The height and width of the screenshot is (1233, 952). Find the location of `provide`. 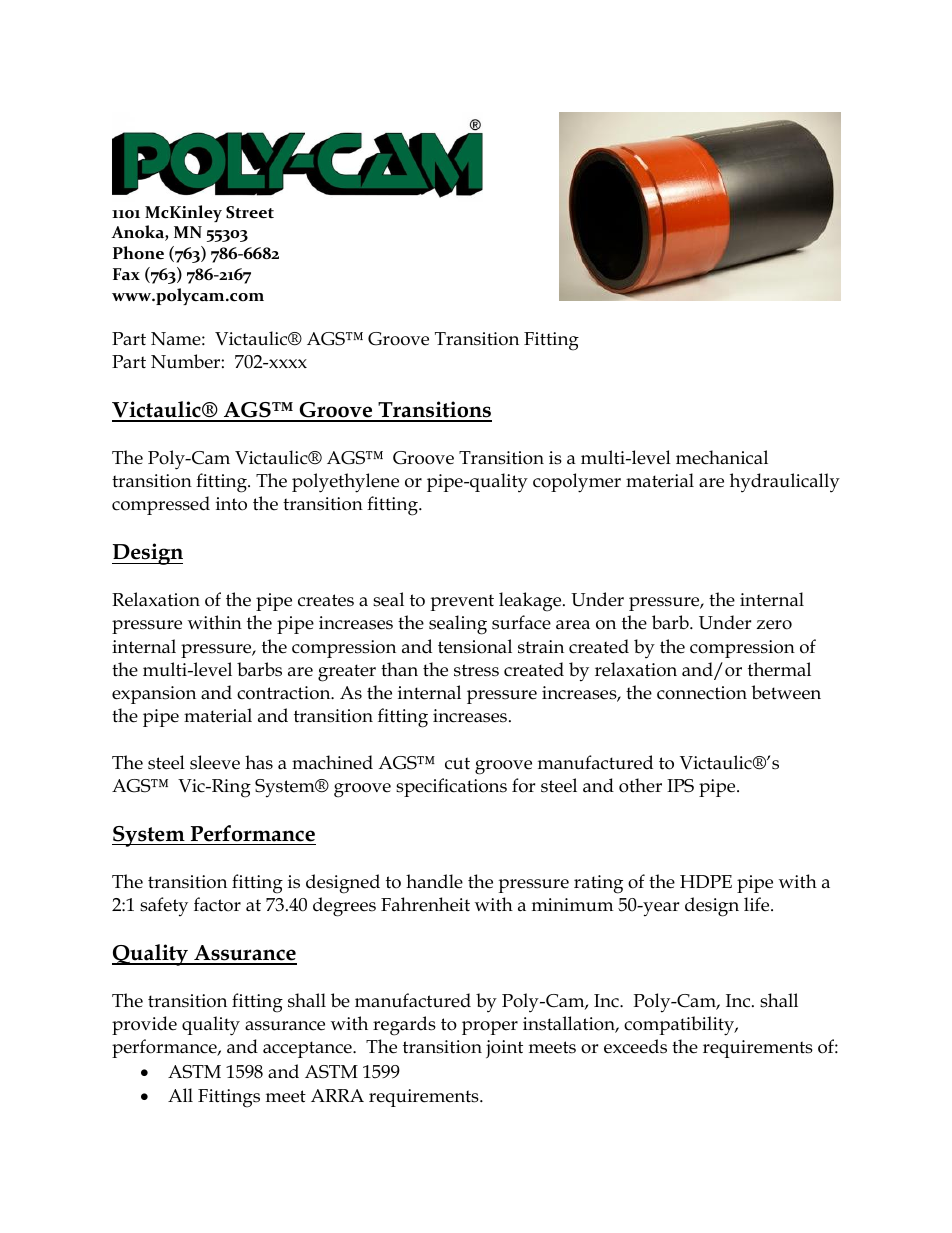

provide is located at coordinates (144, 1025).
